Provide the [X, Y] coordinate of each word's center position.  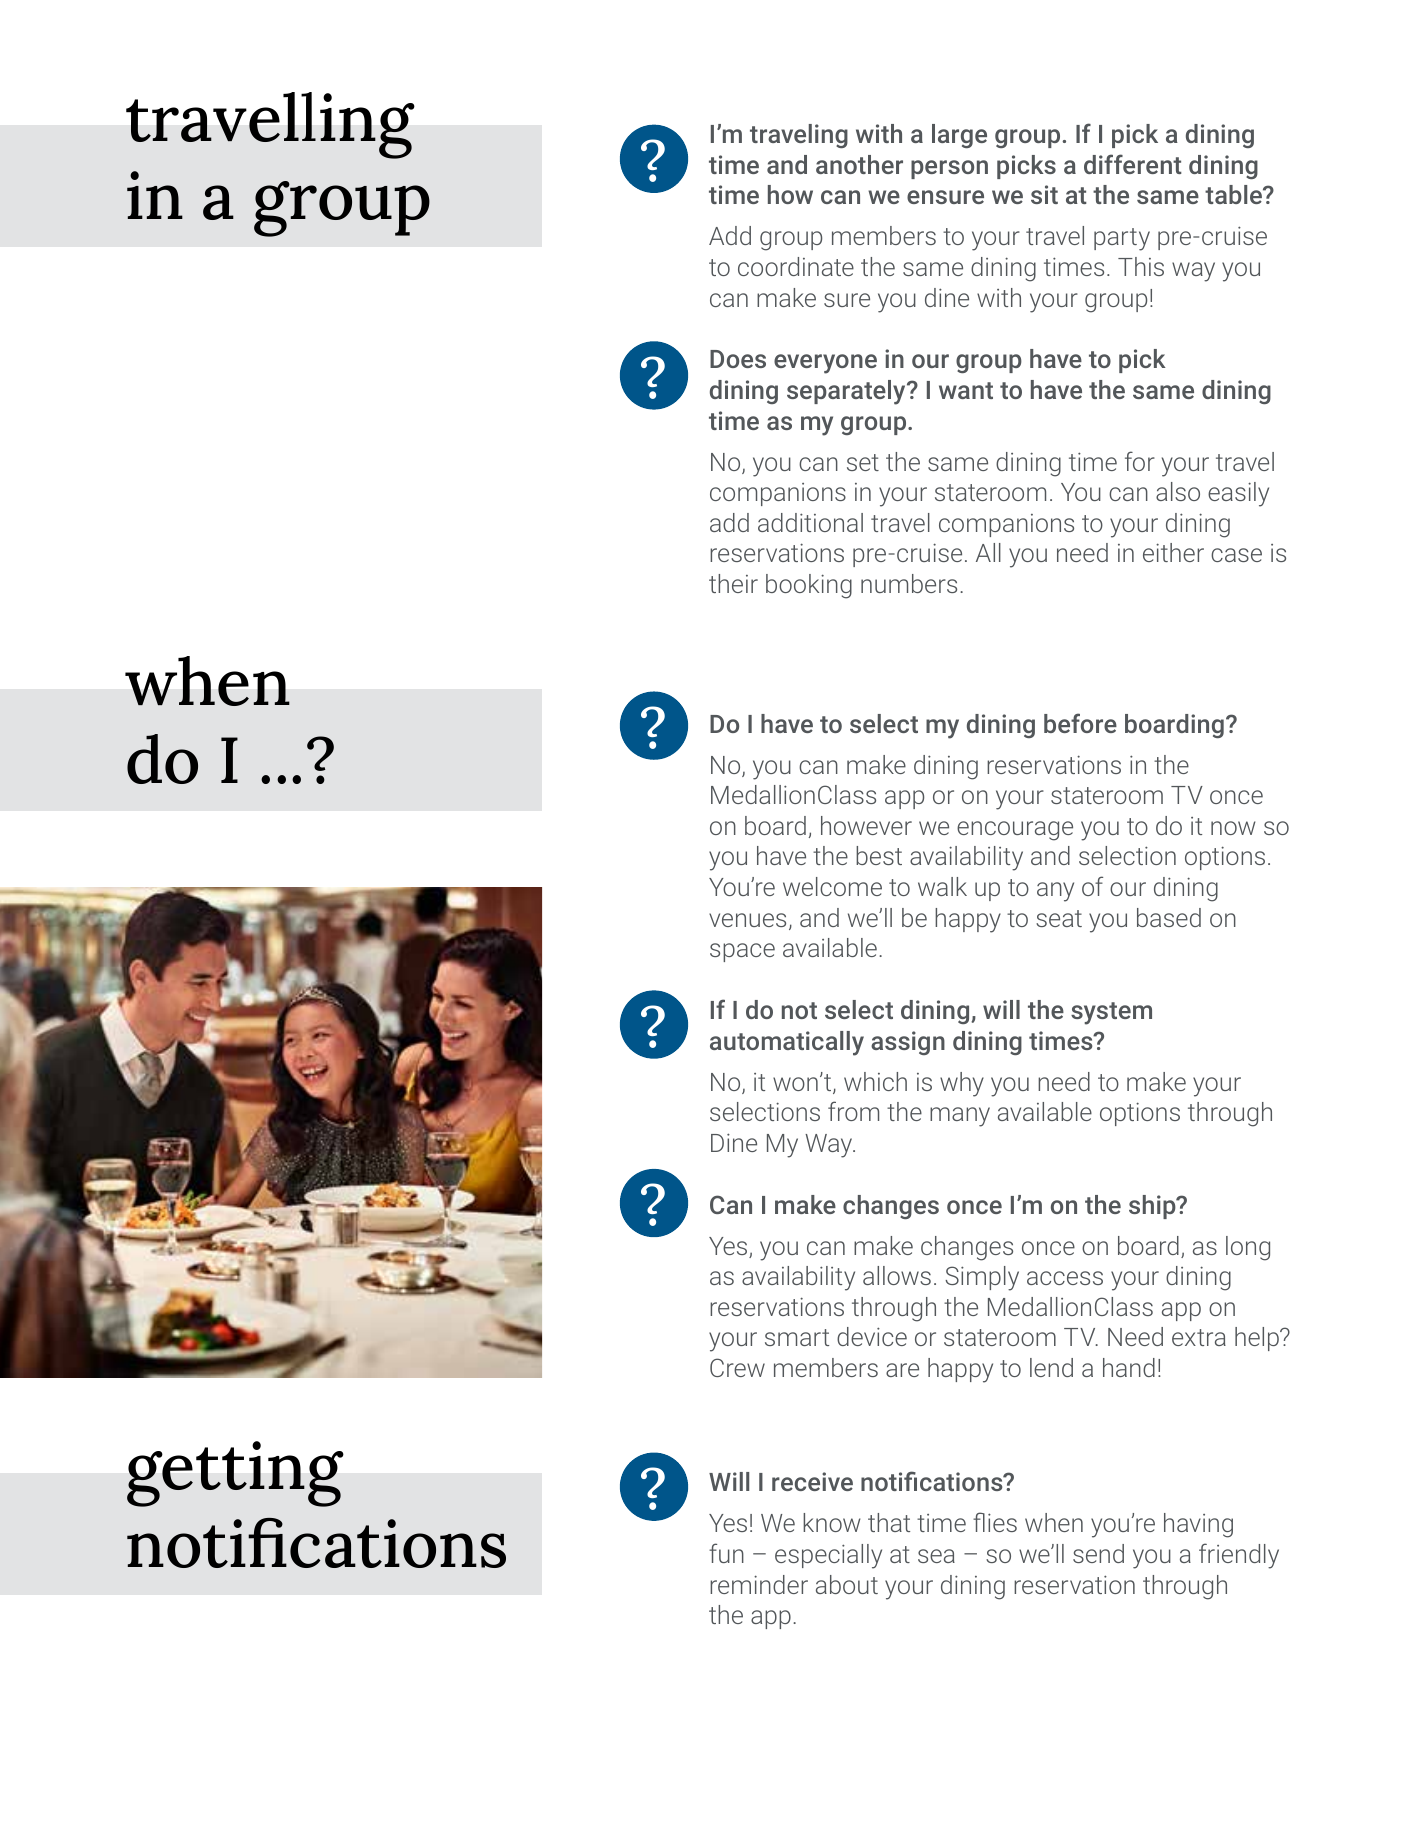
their [733, 583]
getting [235, 1474]
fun [726, 1553]
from [853, 1111]
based [1169, 917]
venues [747, 920]
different [1133, 164]
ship [1153, 1207]
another [859, 164]
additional [810, 522]
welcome [832, 886]
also [1178, 491]
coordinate [796, 266]
